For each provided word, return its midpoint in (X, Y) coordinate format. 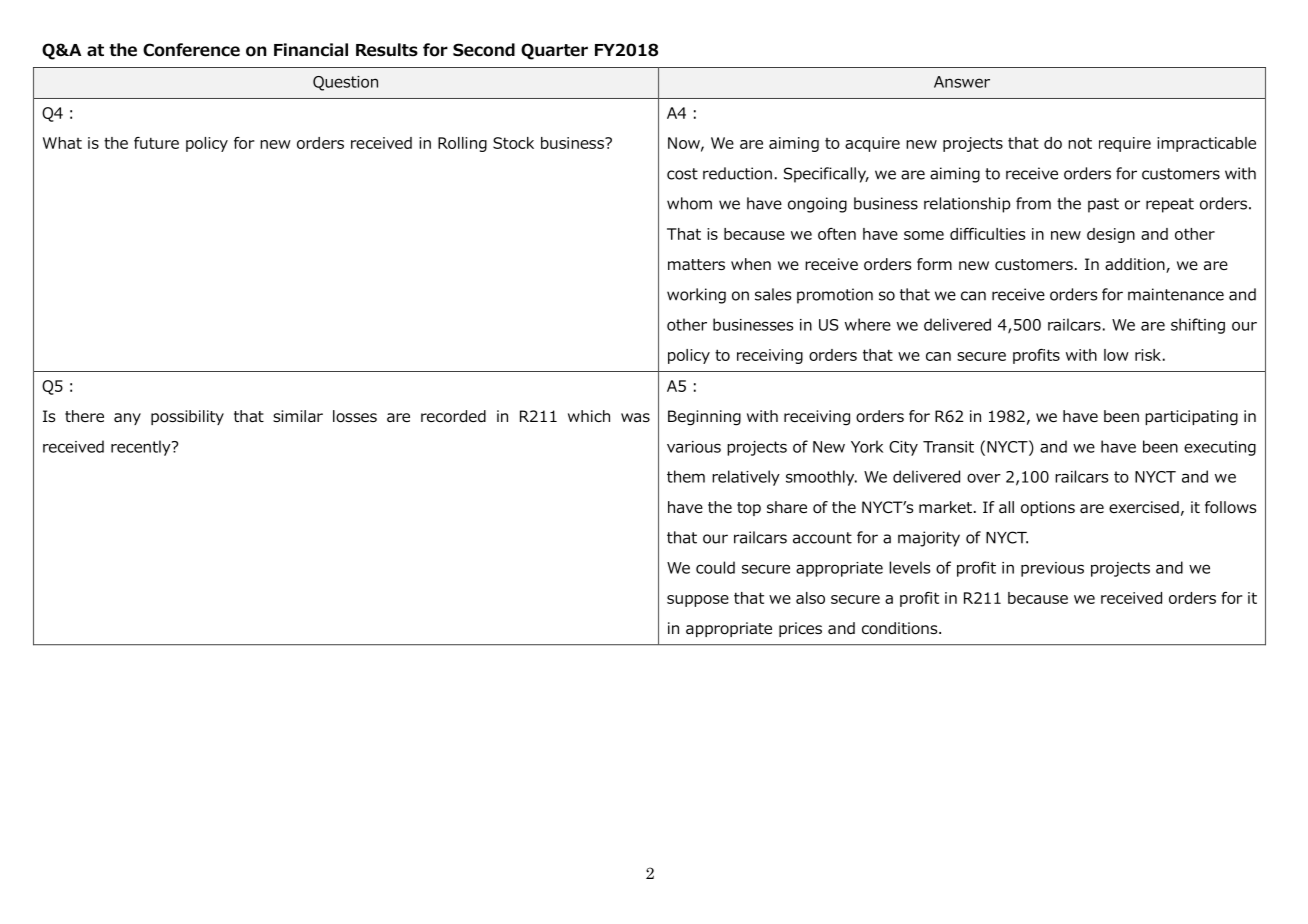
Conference (191, 50)
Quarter (554, 51)
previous (1052, 569)
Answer (962, 82)
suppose (698, 601)
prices (800, 629)
